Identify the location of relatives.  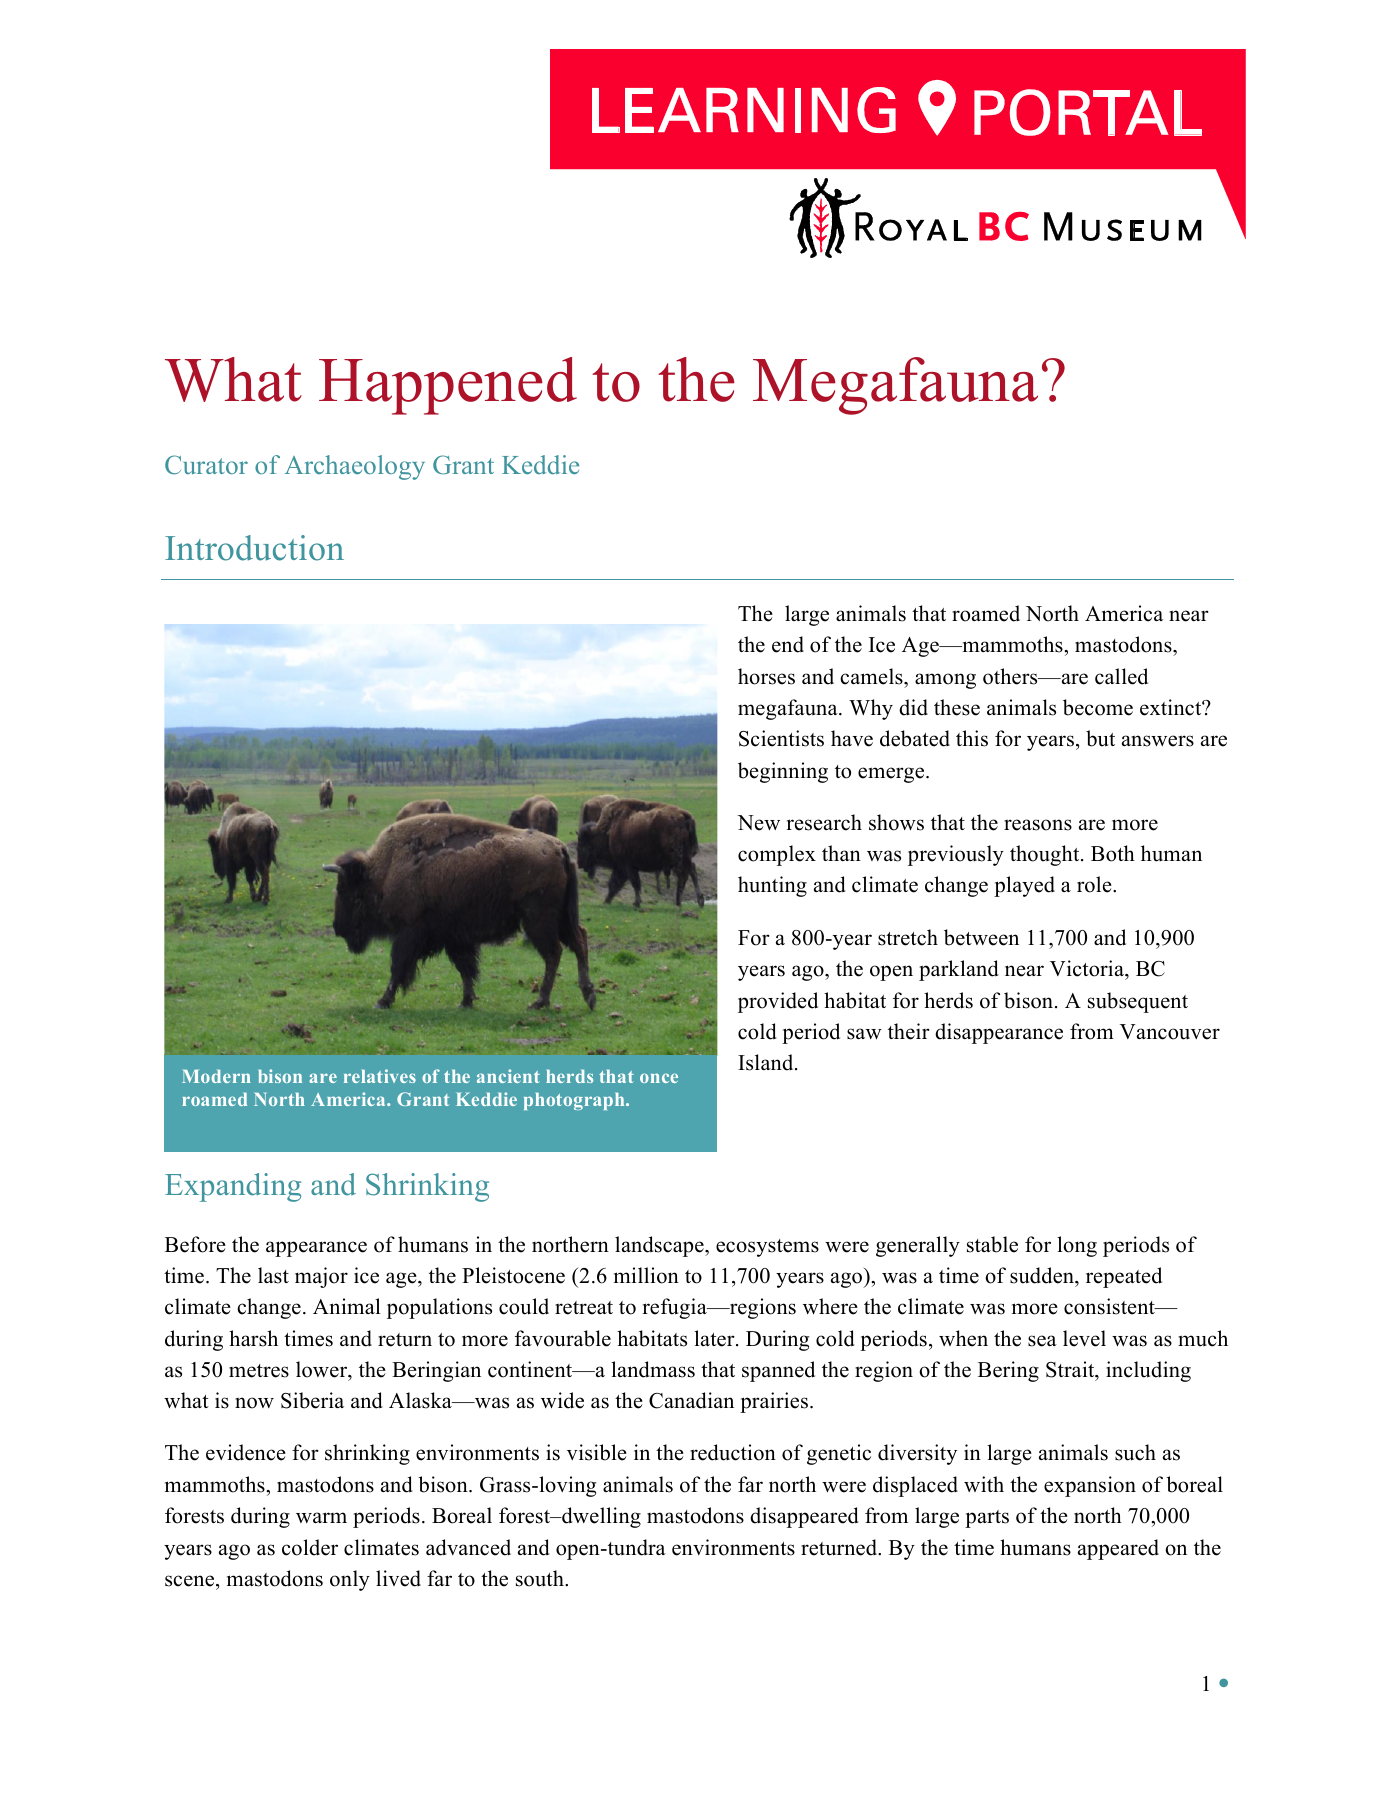
(380, 1076).
